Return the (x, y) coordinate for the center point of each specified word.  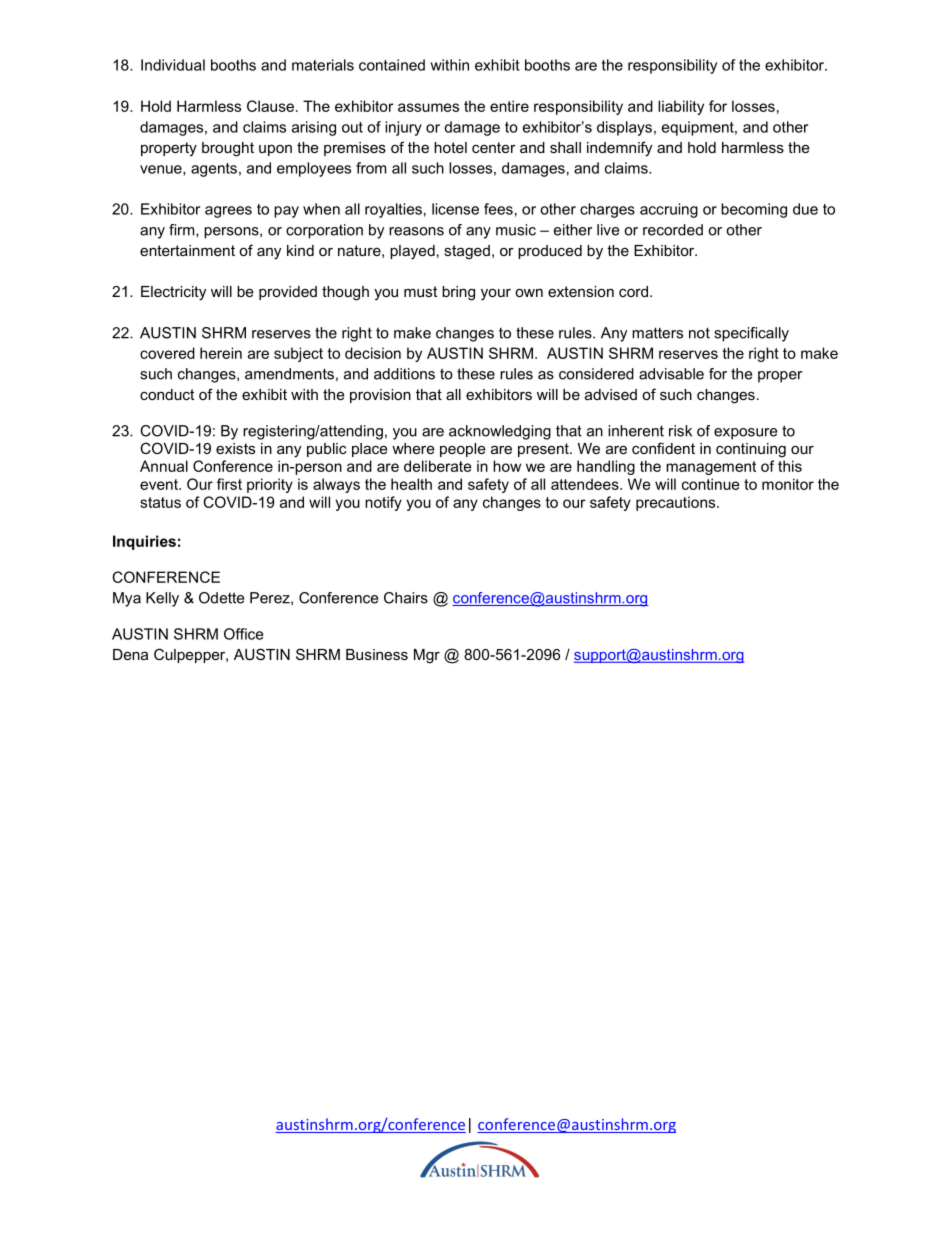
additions (404, 374)
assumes (428, 107)
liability (681, 107)
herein (221, 353)
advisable (671, 374)
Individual (173, 65)
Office (243, 634)
